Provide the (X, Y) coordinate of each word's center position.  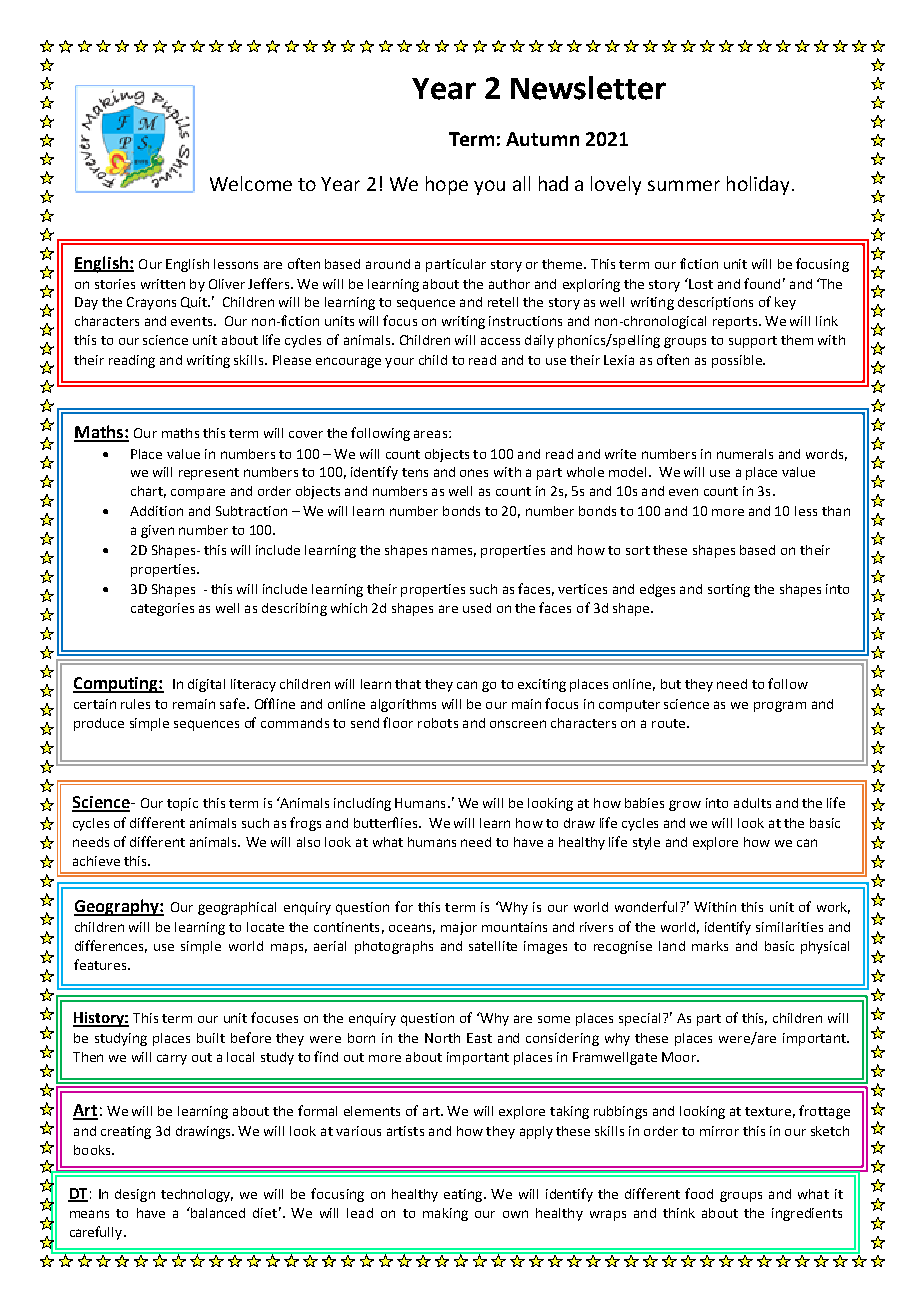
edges (657, 590)
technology (197, 1195)
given (157, 531)
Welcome (251, 183)
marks (710, 946)
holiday (758, 185)
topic (182, 804)
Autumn (542, 139)
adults (752, 803)
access (500, 341)
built (211, 1038)
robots (438, 723)
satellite (493, 946)
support (753, 342)
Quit (195, 302)
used (477, 608)
